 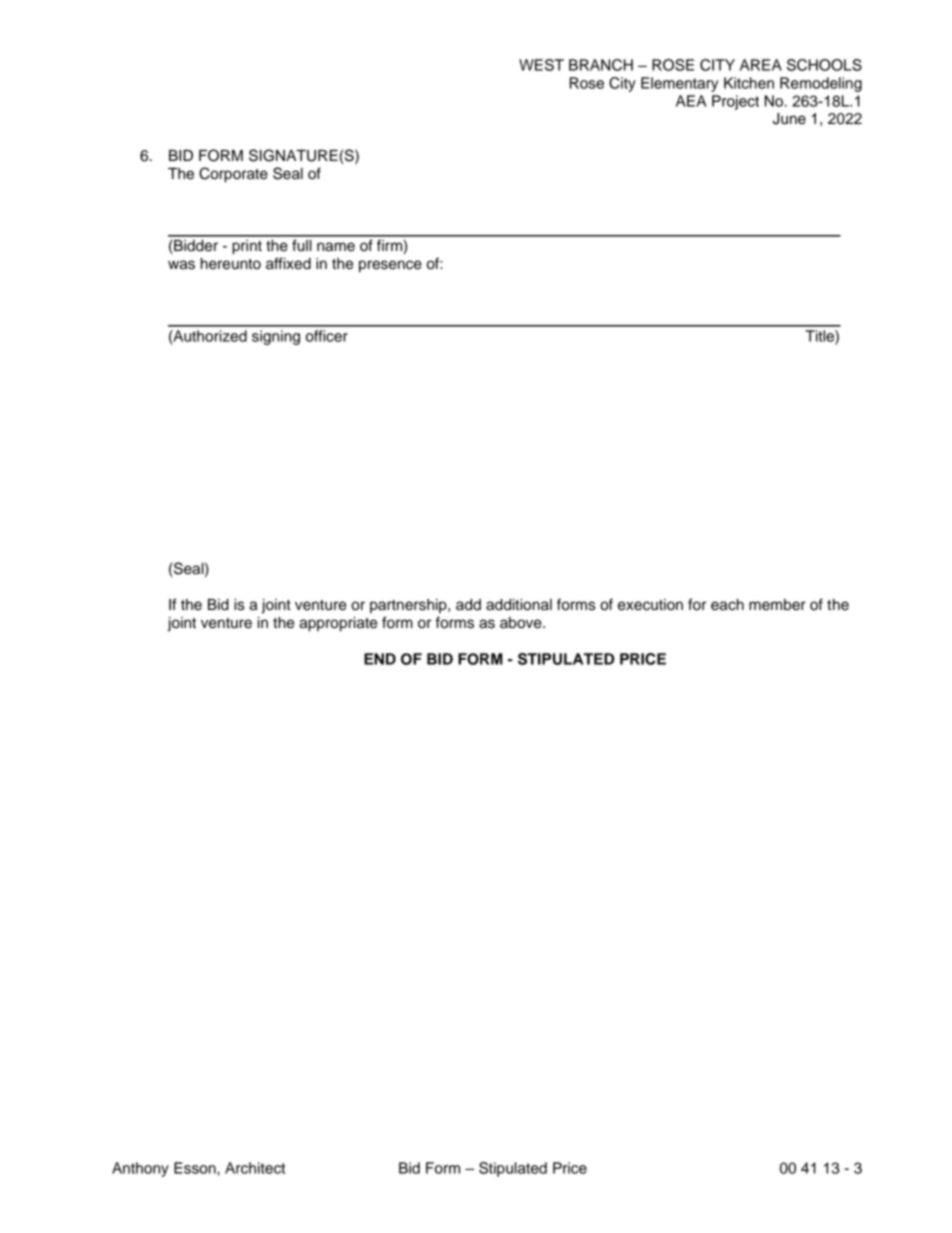 What do you see at coordinates (390, 266) in the screenshot?
I see `presence` at bounding box center [390, 266].
